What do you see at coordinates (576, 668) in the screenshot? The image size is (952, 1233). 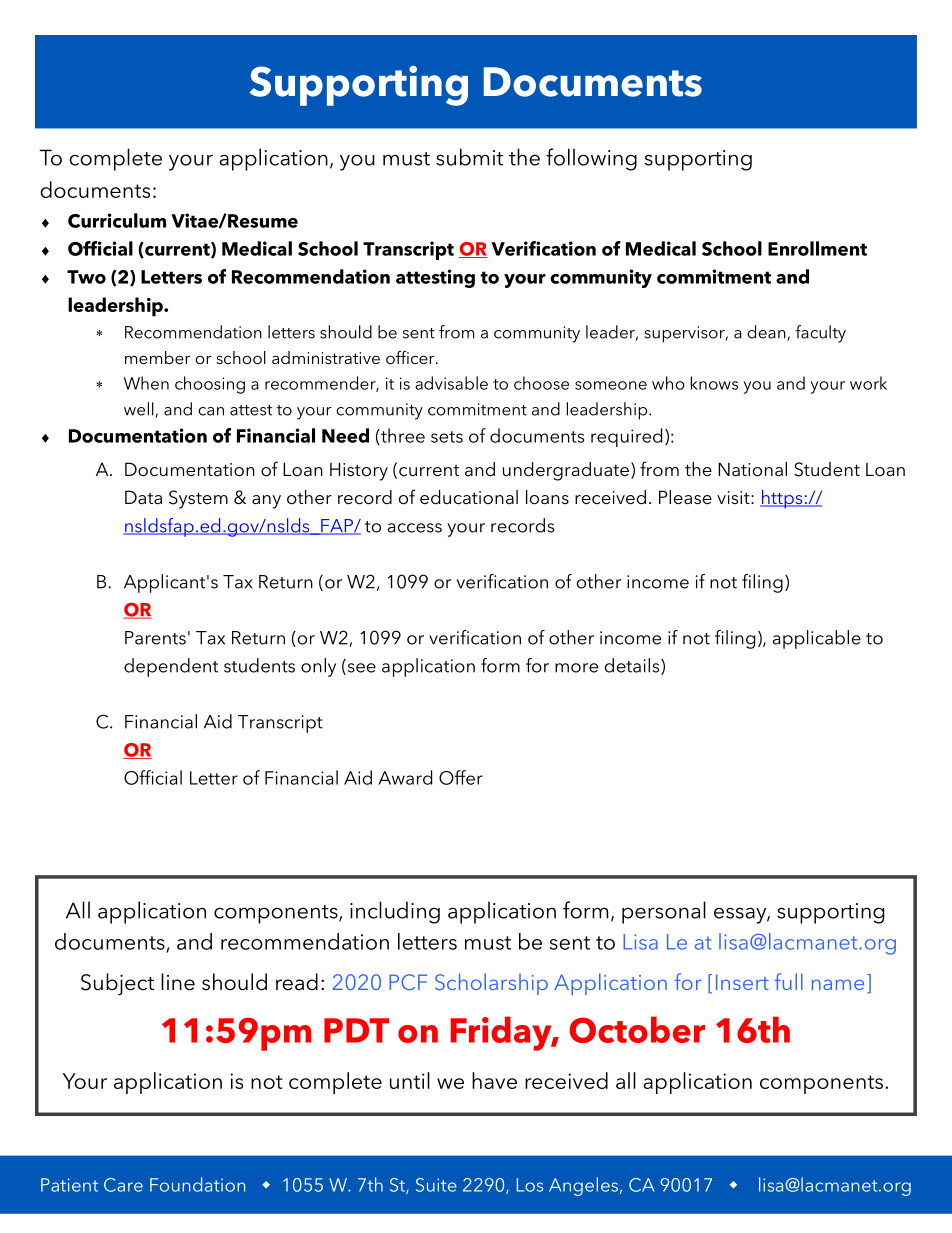 I see `more` at bounding box center [576, 668].
